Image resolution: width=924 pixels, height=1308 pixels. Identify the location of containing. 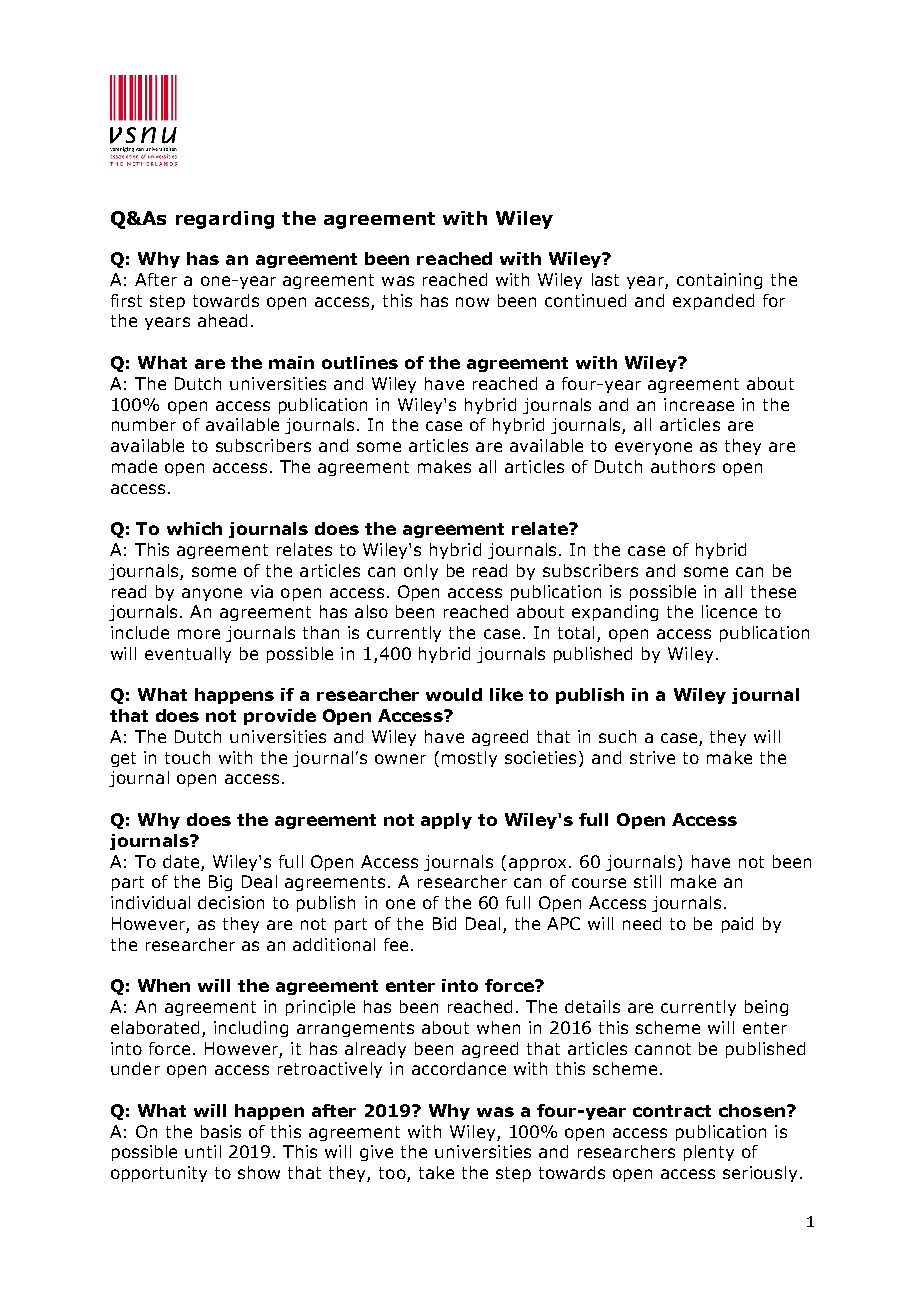
(719, 281).
